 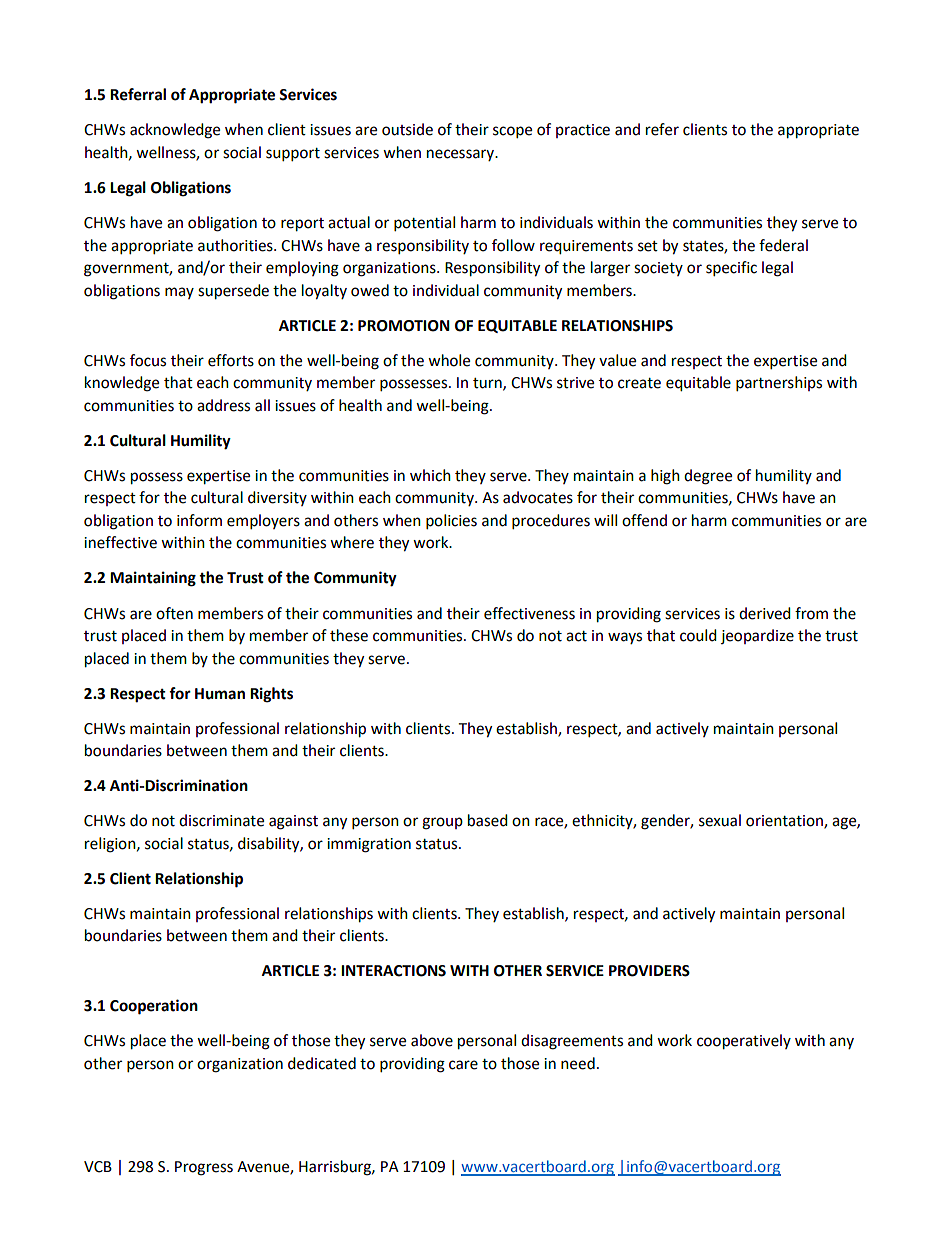 I want to click on effectiveness, so click(x=529, y=613).
